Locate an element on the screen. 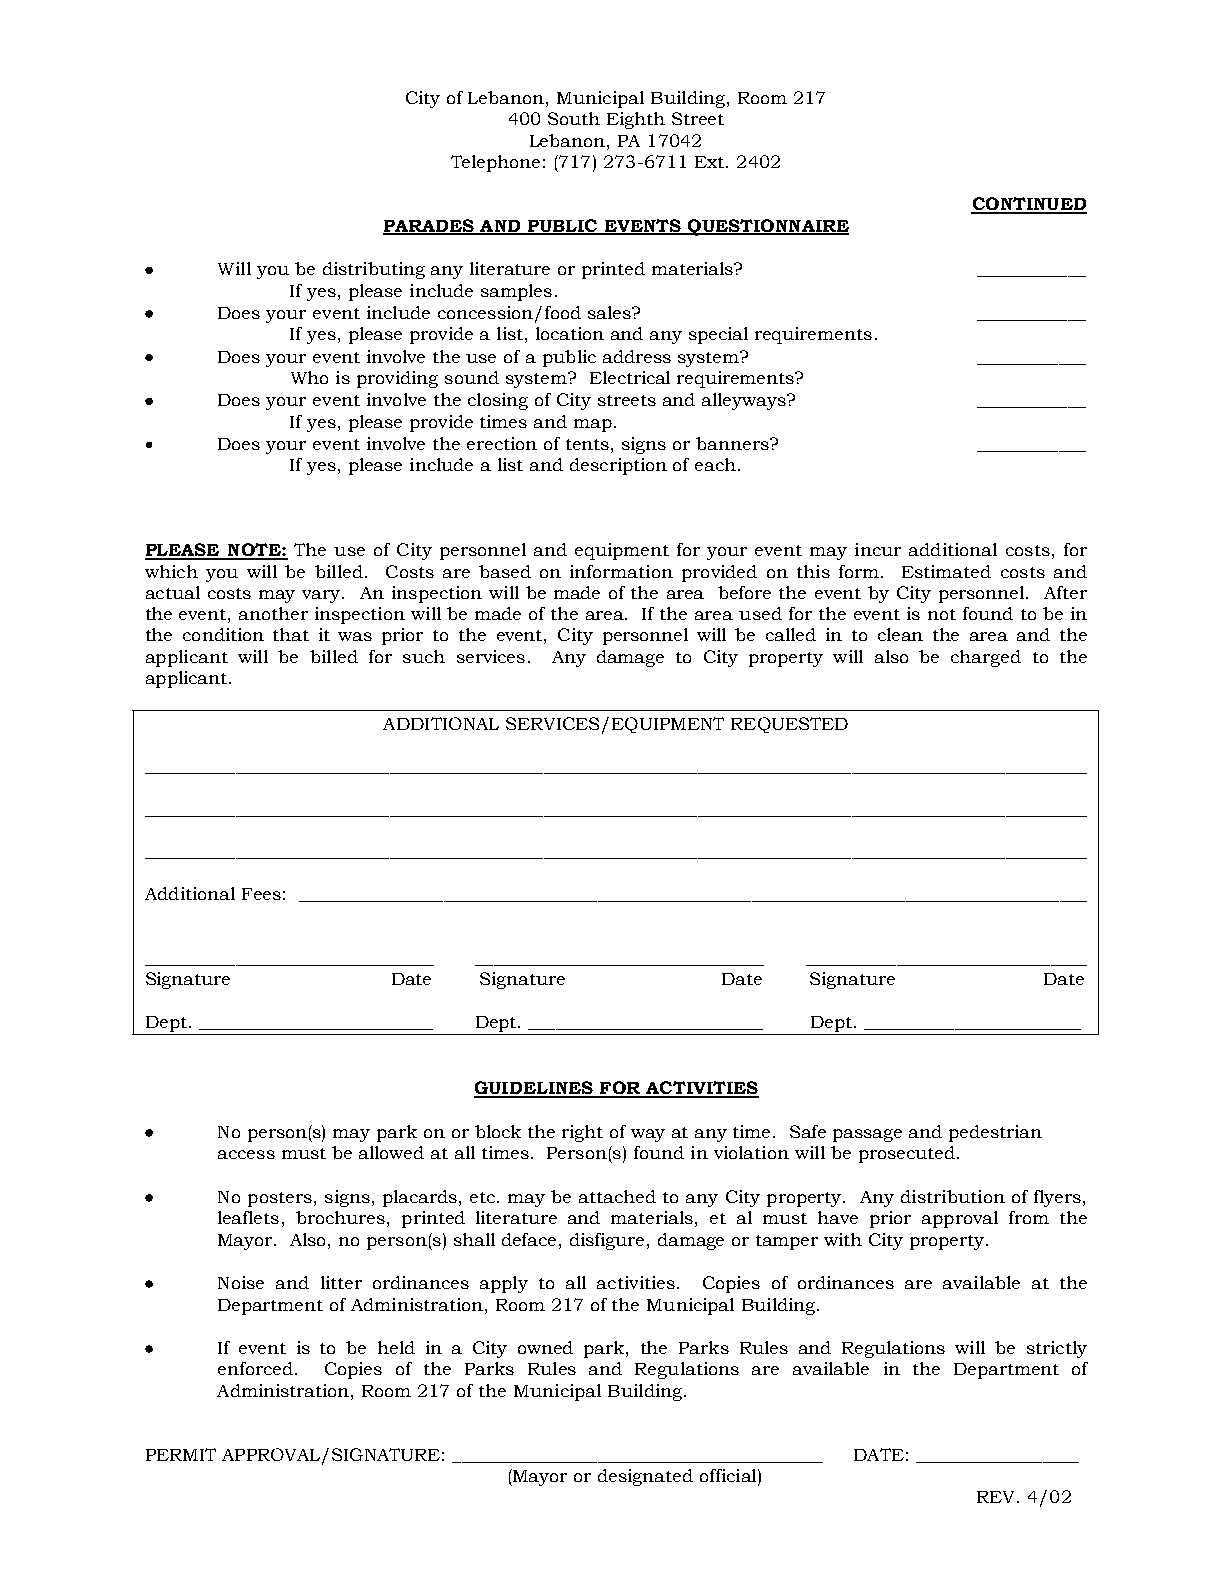 The height and width of the screenshot is (1595, 1232). that is located at coordinates (291, 634).
